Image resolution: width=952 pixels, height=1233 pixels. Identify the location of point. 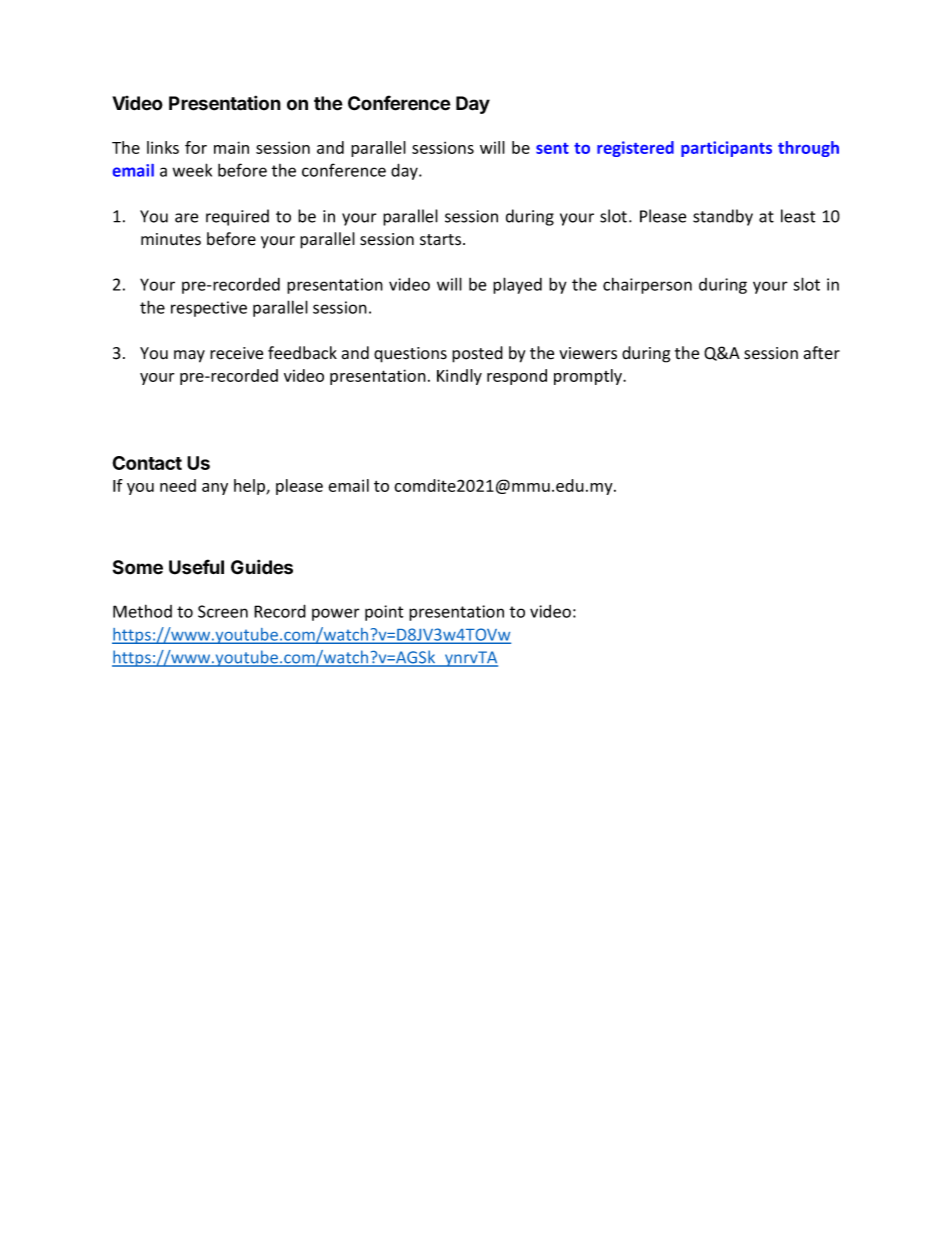
(384, 613).
